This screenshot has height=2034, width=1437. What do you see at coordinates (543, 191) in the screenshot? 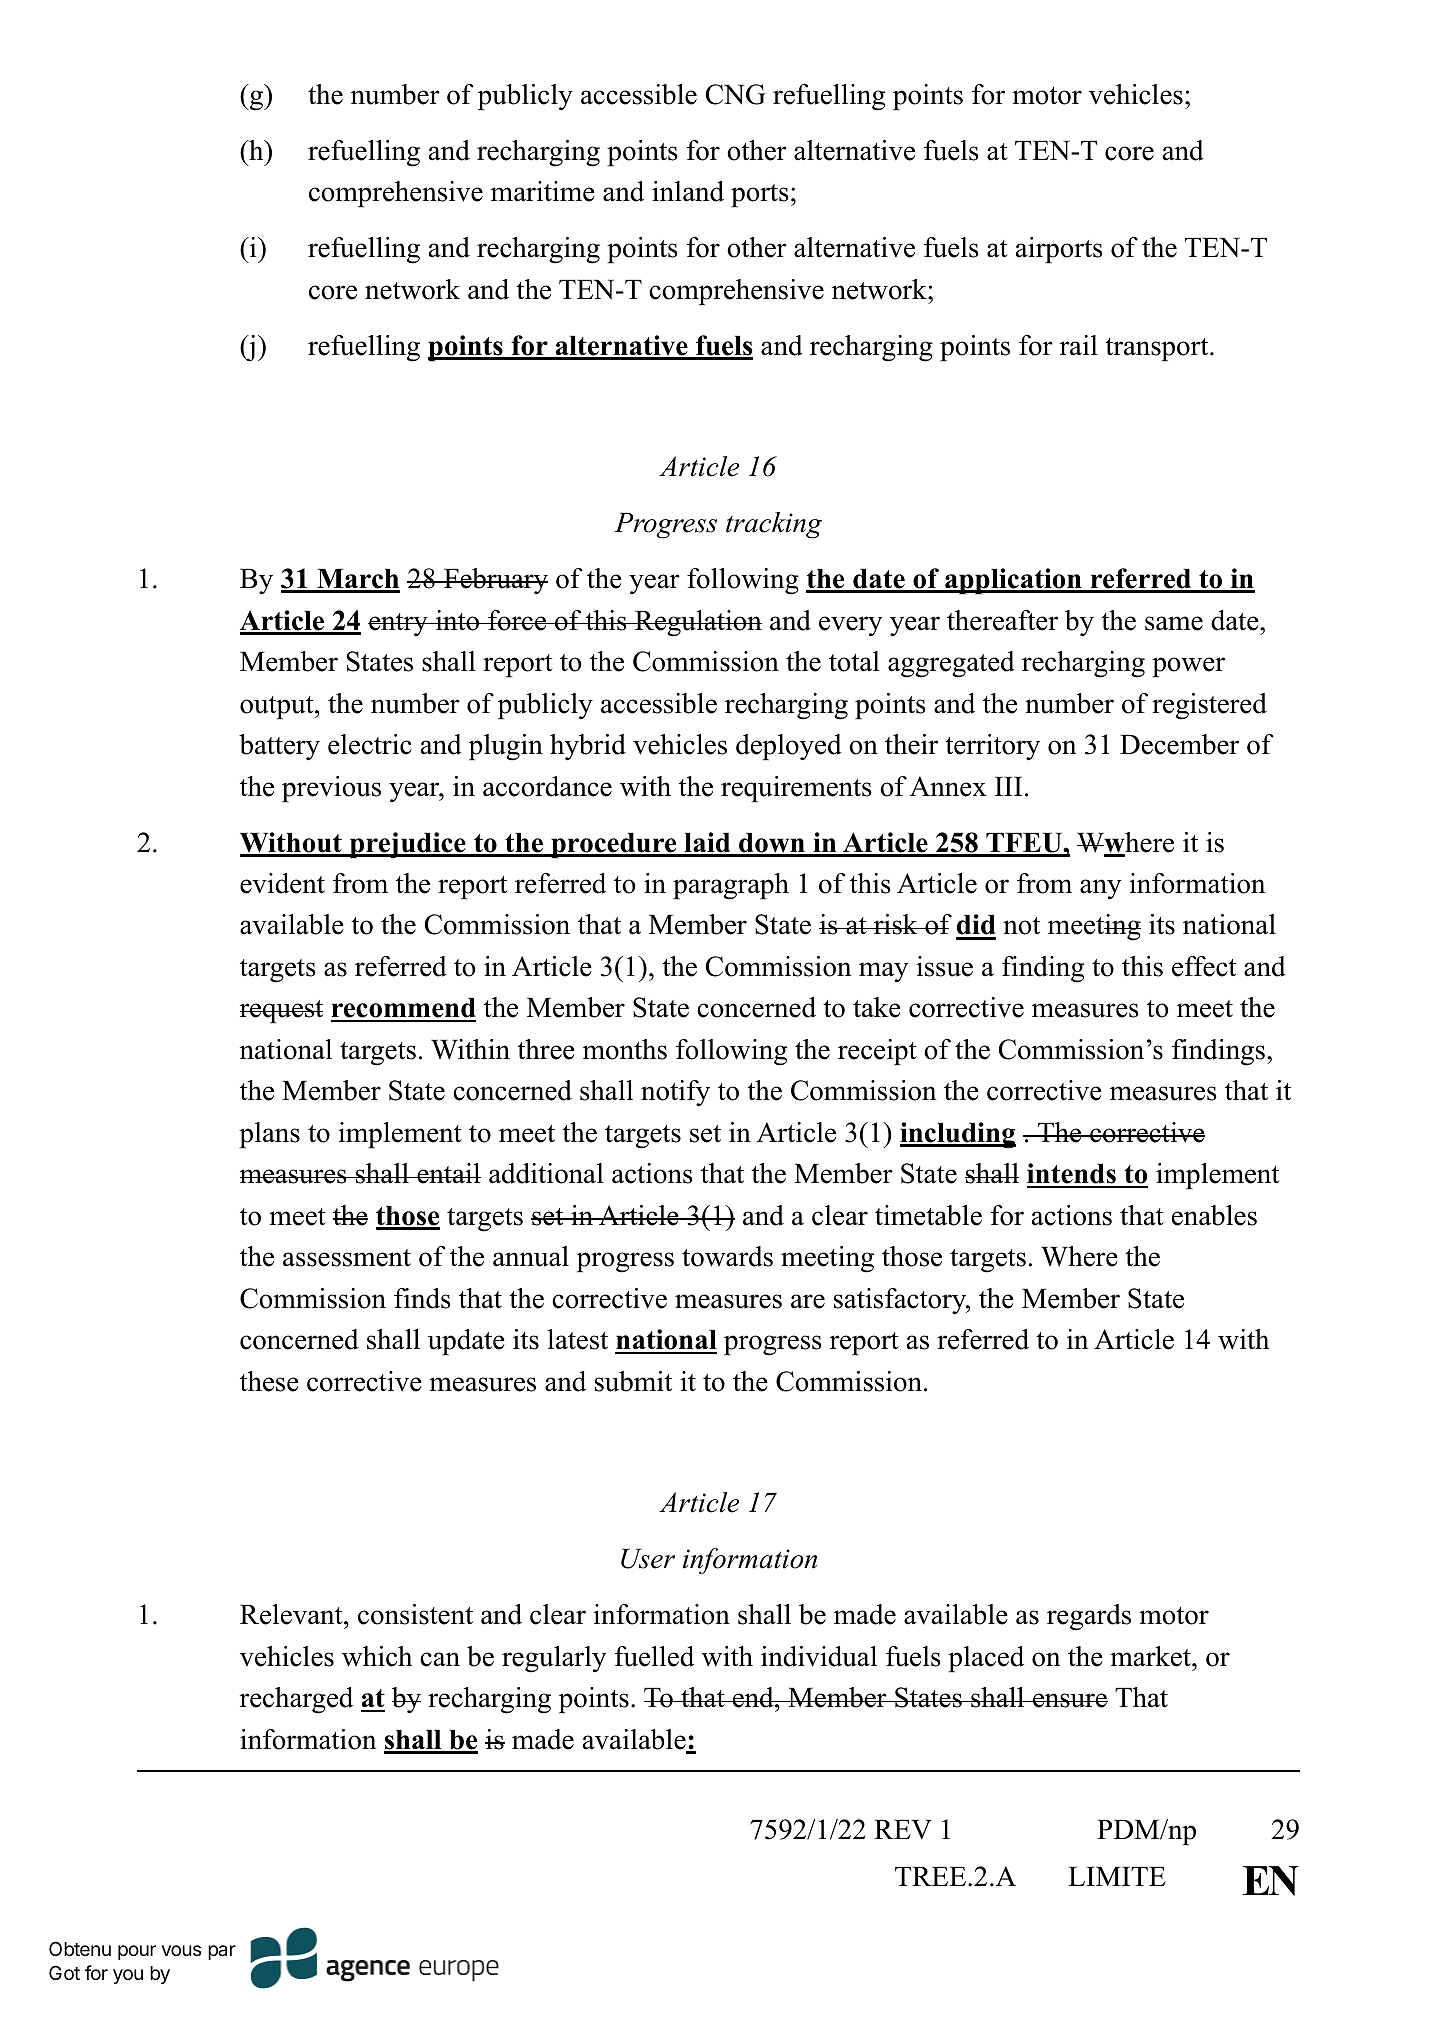
I see `maritime` at bounding box center [543, 191].
